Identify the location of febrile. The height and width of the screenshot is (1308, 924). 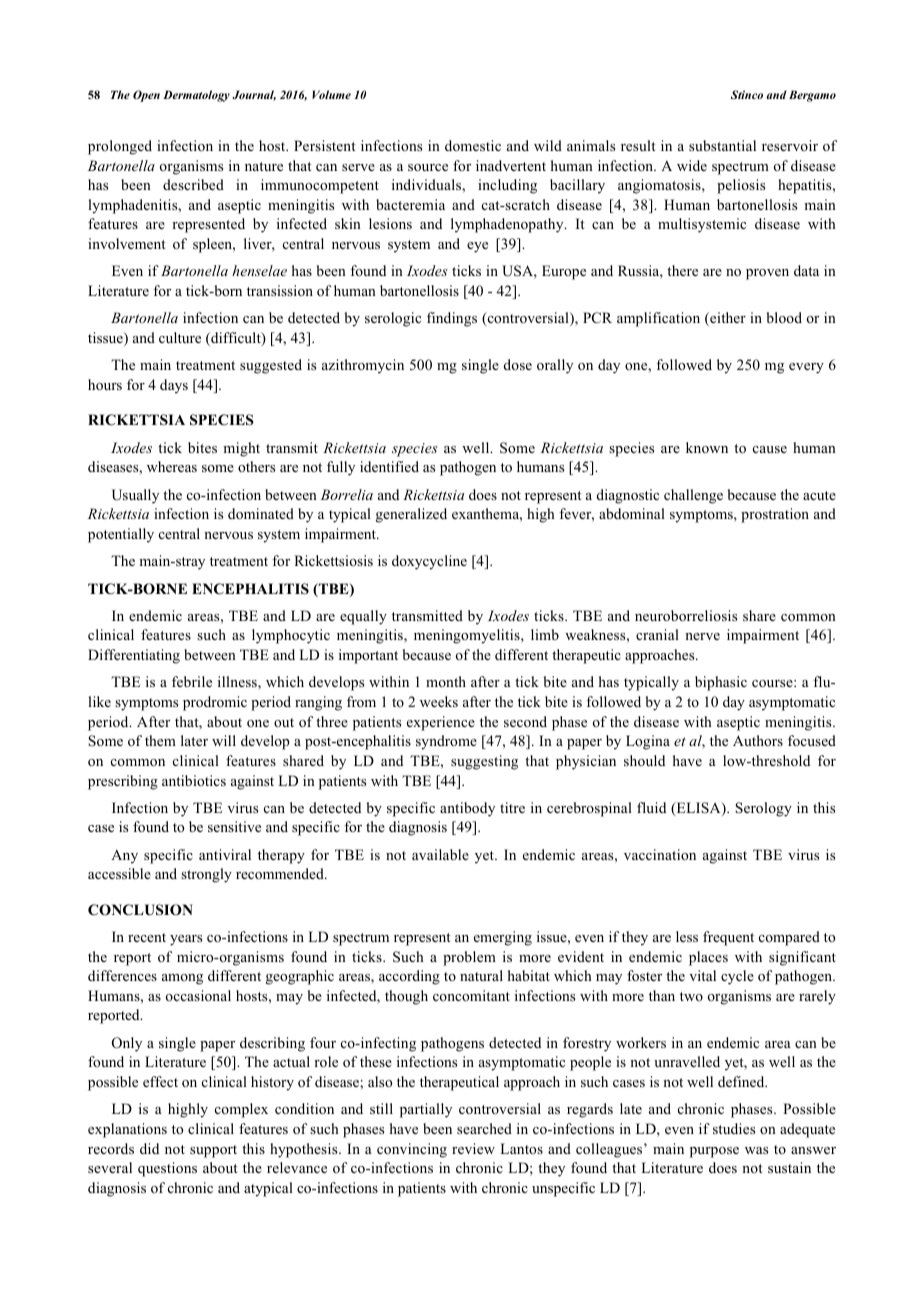
(192, 681).
